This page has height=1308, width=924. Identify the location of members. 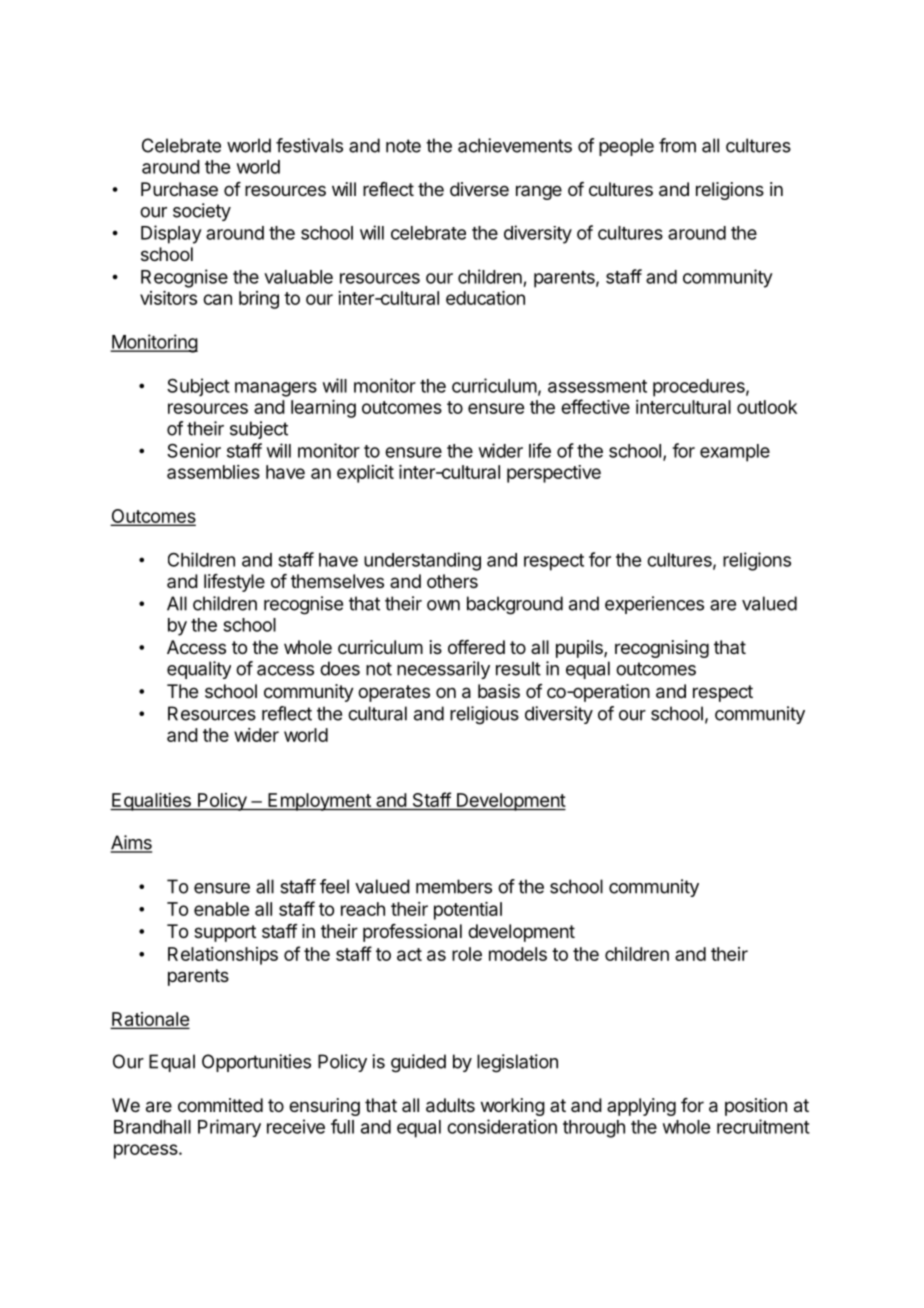
(454, 886).
